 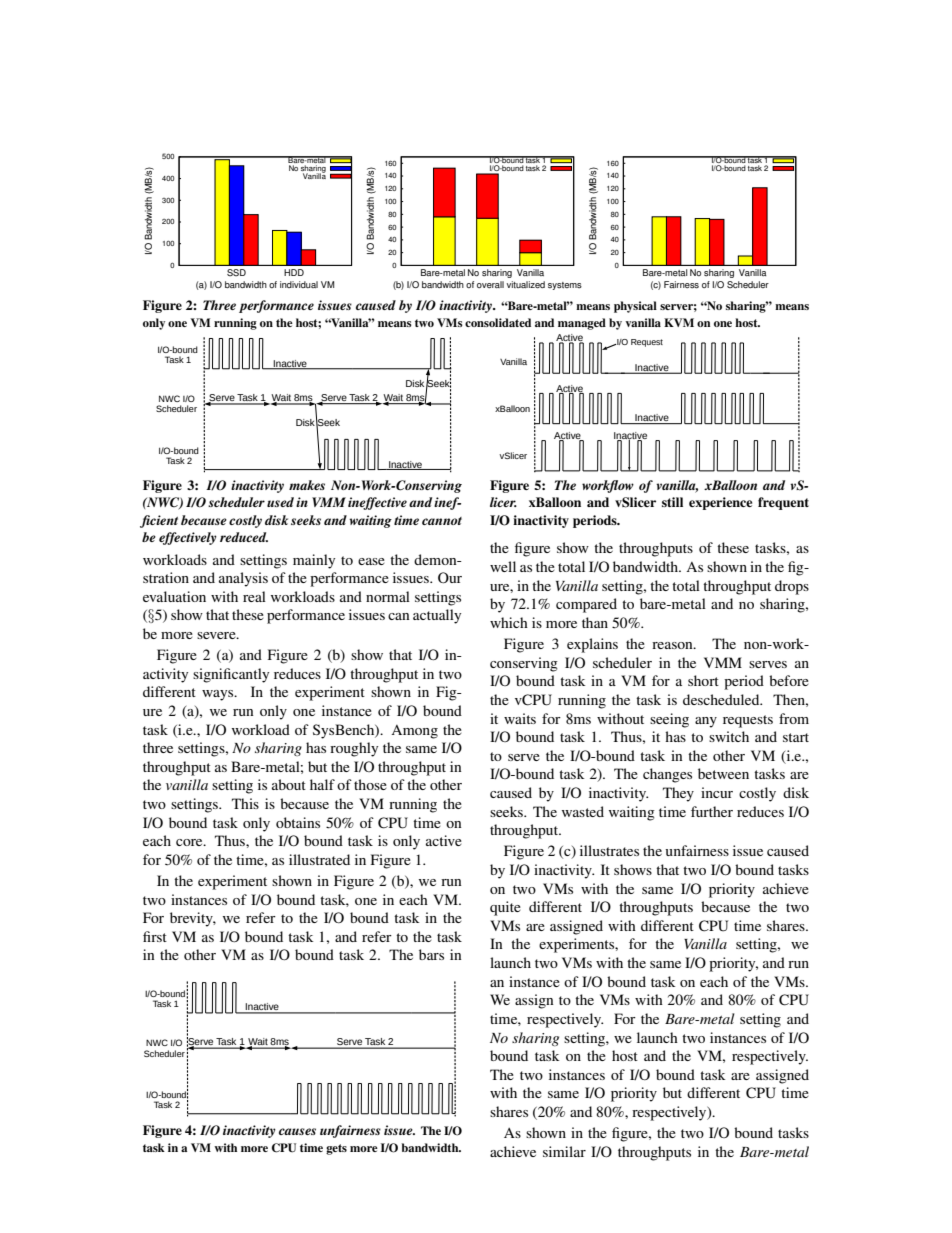 I want to click on quite, so click(x=505, y=908).
